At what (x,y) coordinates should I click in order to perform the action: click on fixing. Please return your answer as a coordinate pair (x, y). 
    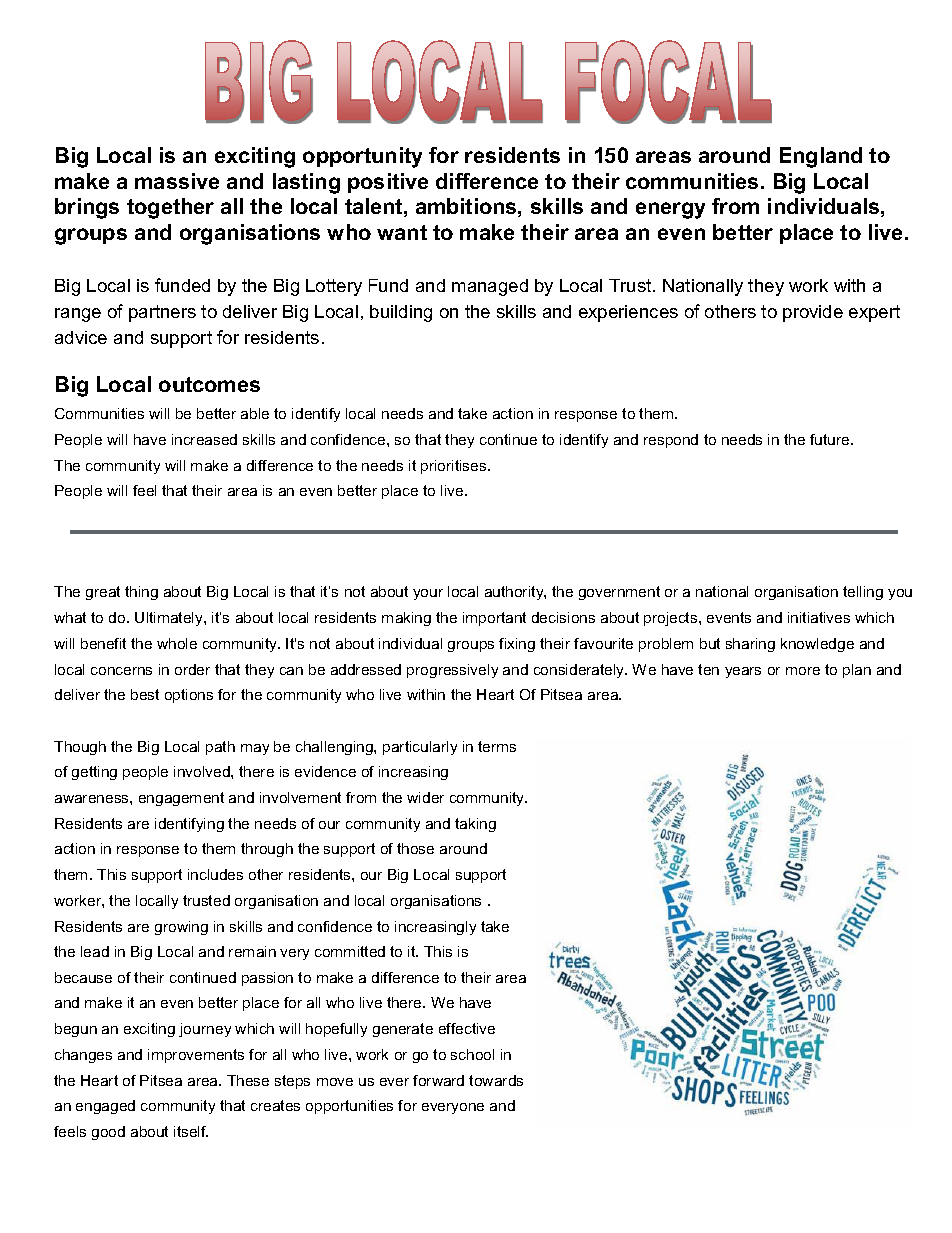
    Looking at the image, I should click on (517, 645).
